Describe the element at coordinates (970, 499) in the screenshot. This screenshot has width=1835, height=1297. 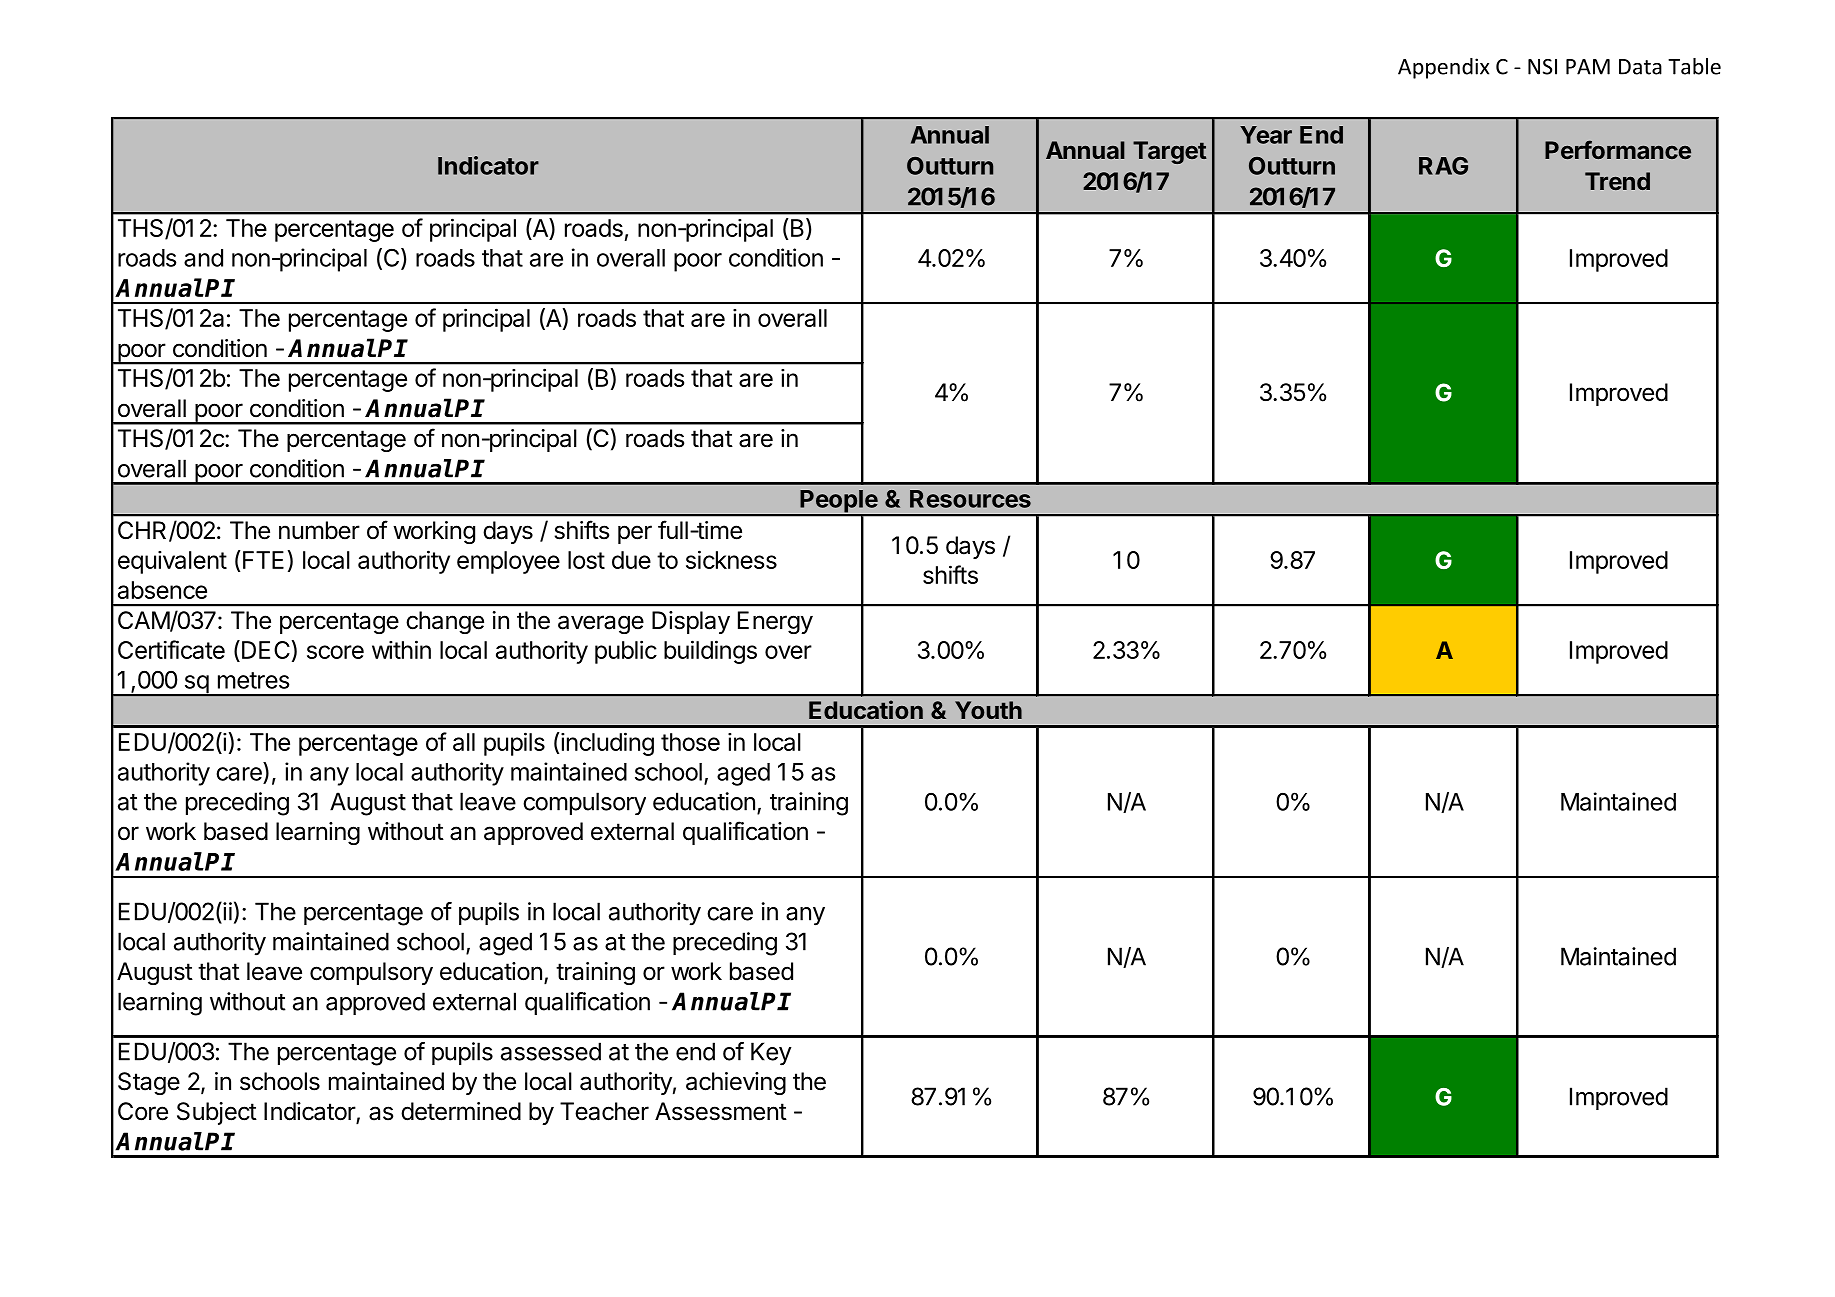
I see `Resources` at that location.
